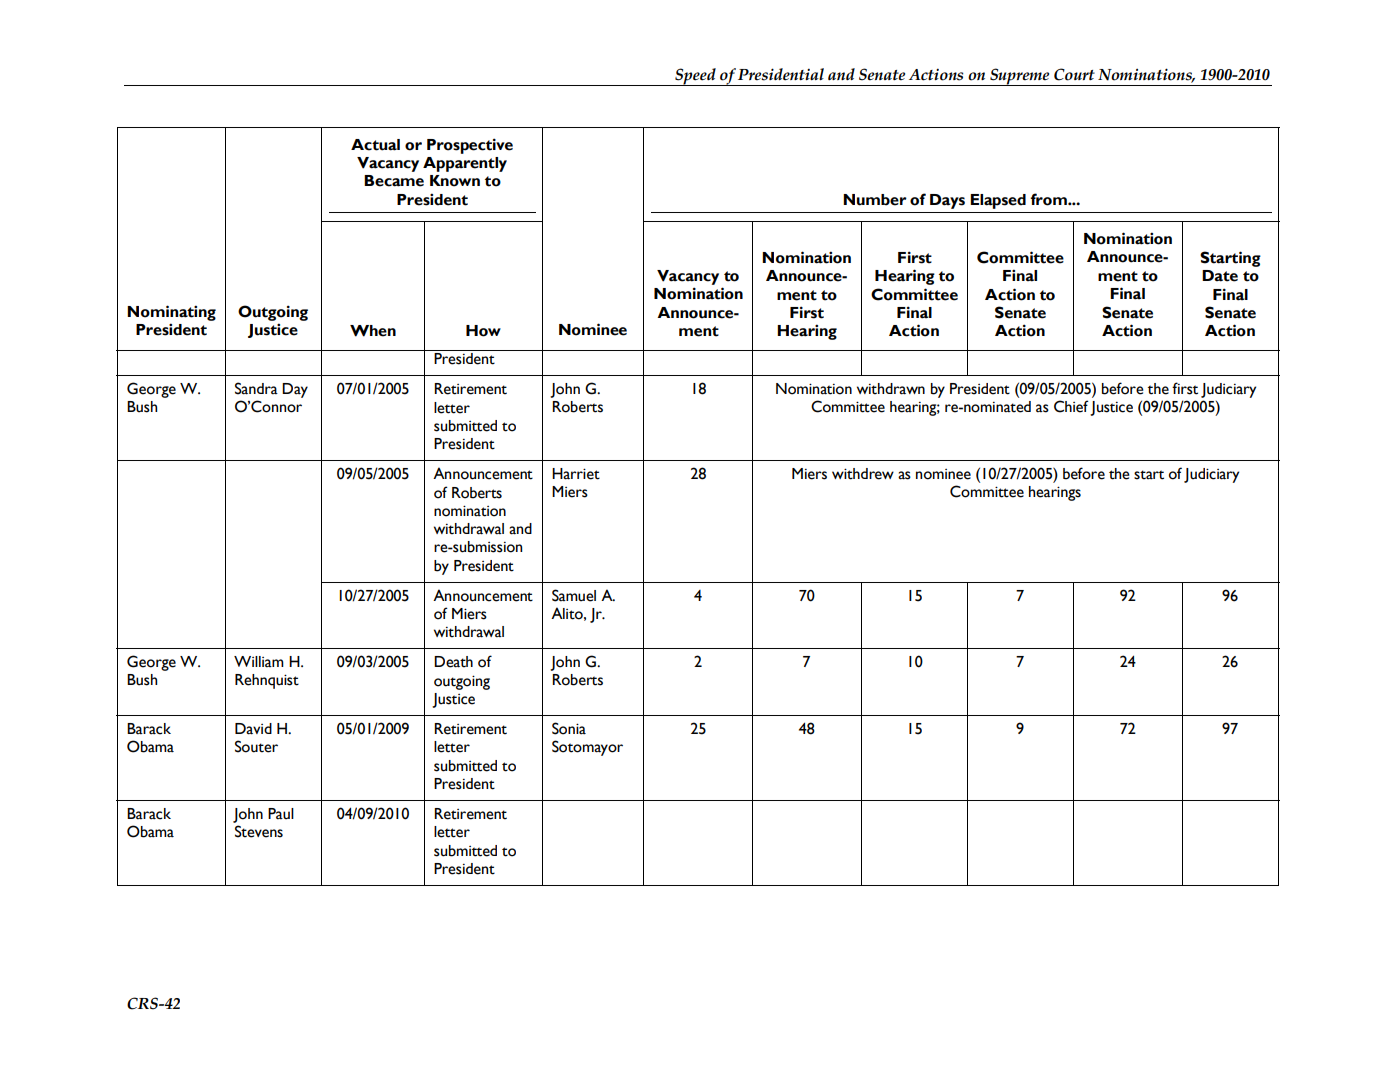 The image size is (1396, 1078). Describe the element at coordinates (1071, 406) in the image. I see `Chief` at that location.
